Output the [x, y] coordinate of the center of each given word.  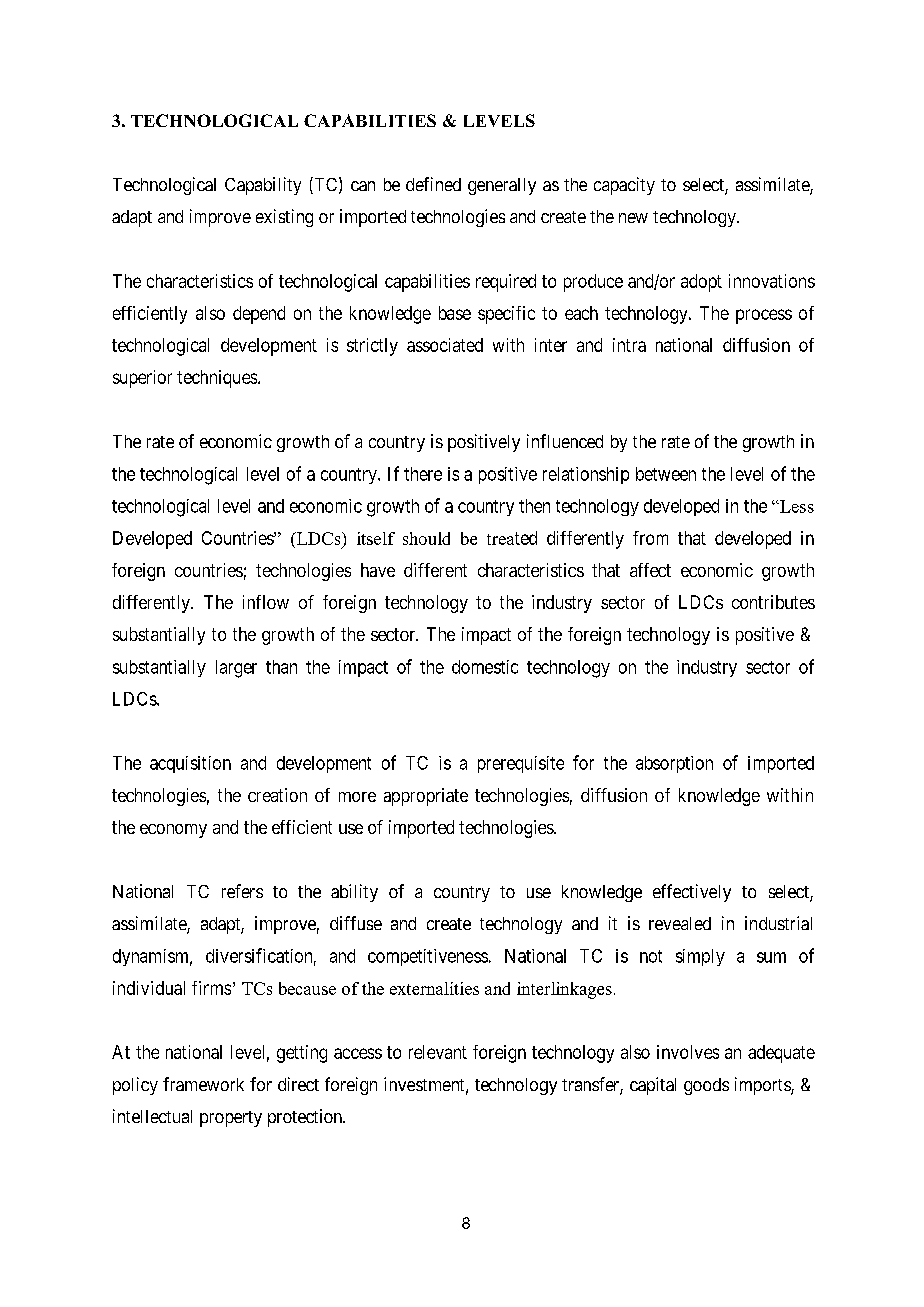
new [633, 218]
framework [203, 1084]
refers [242, 891]
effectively [692, 893]
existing [284, 218]
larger [236, 669]
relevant [438, 1052]
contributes [773, 602]
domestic [485, 667]
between [666, 474]
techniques [218, 379]
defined [433, 184]
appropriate [426, 797]
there [423, 474]
